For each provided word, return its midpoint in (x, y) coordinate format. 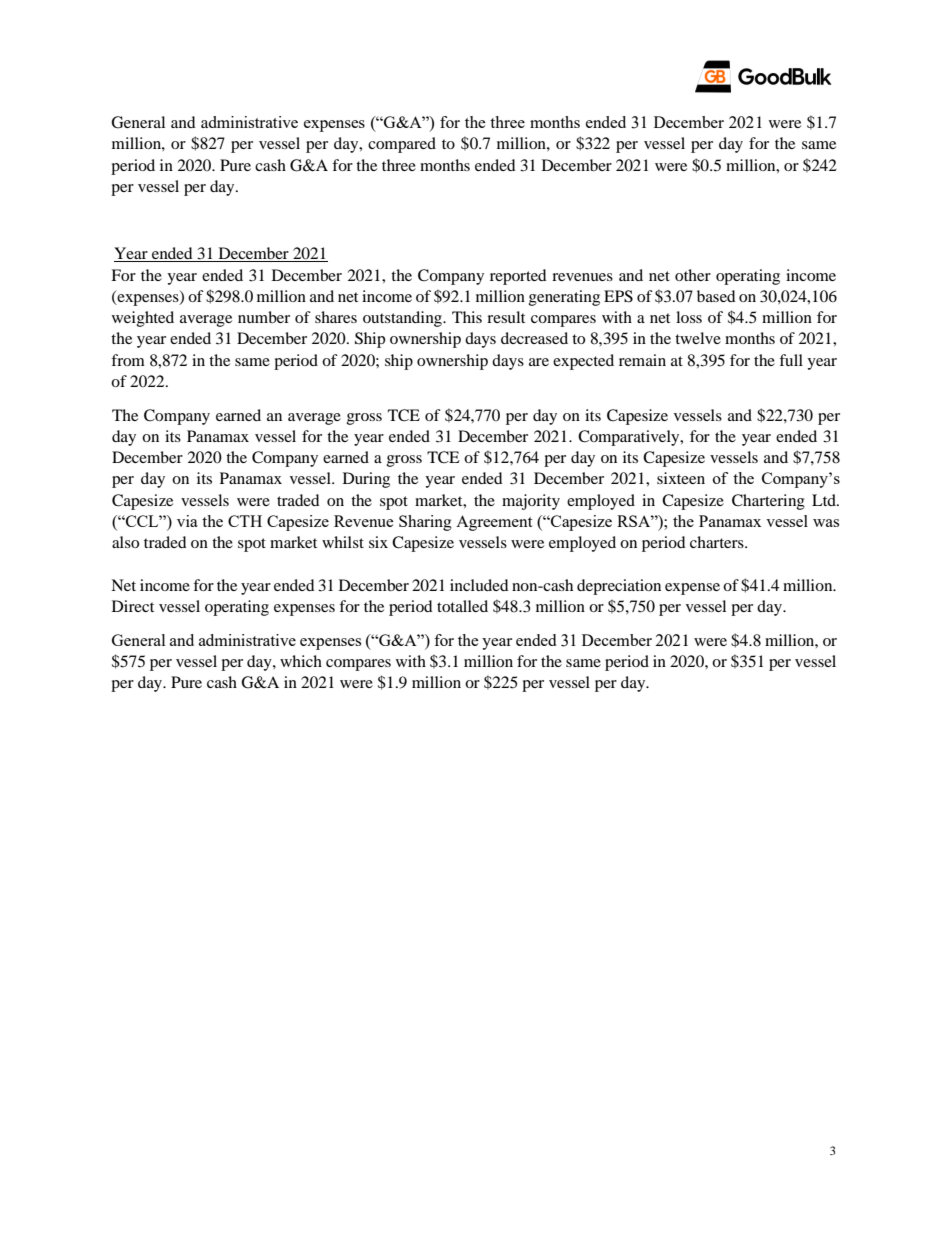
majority (531, 502)
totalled (462, 606)
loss (689, 317)
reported (518, 277)
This (467, 317)
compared (402, 145)
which (301, 661)
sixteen (681, 478)
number (264, 317)
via (187, 521)
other (693, 275)
